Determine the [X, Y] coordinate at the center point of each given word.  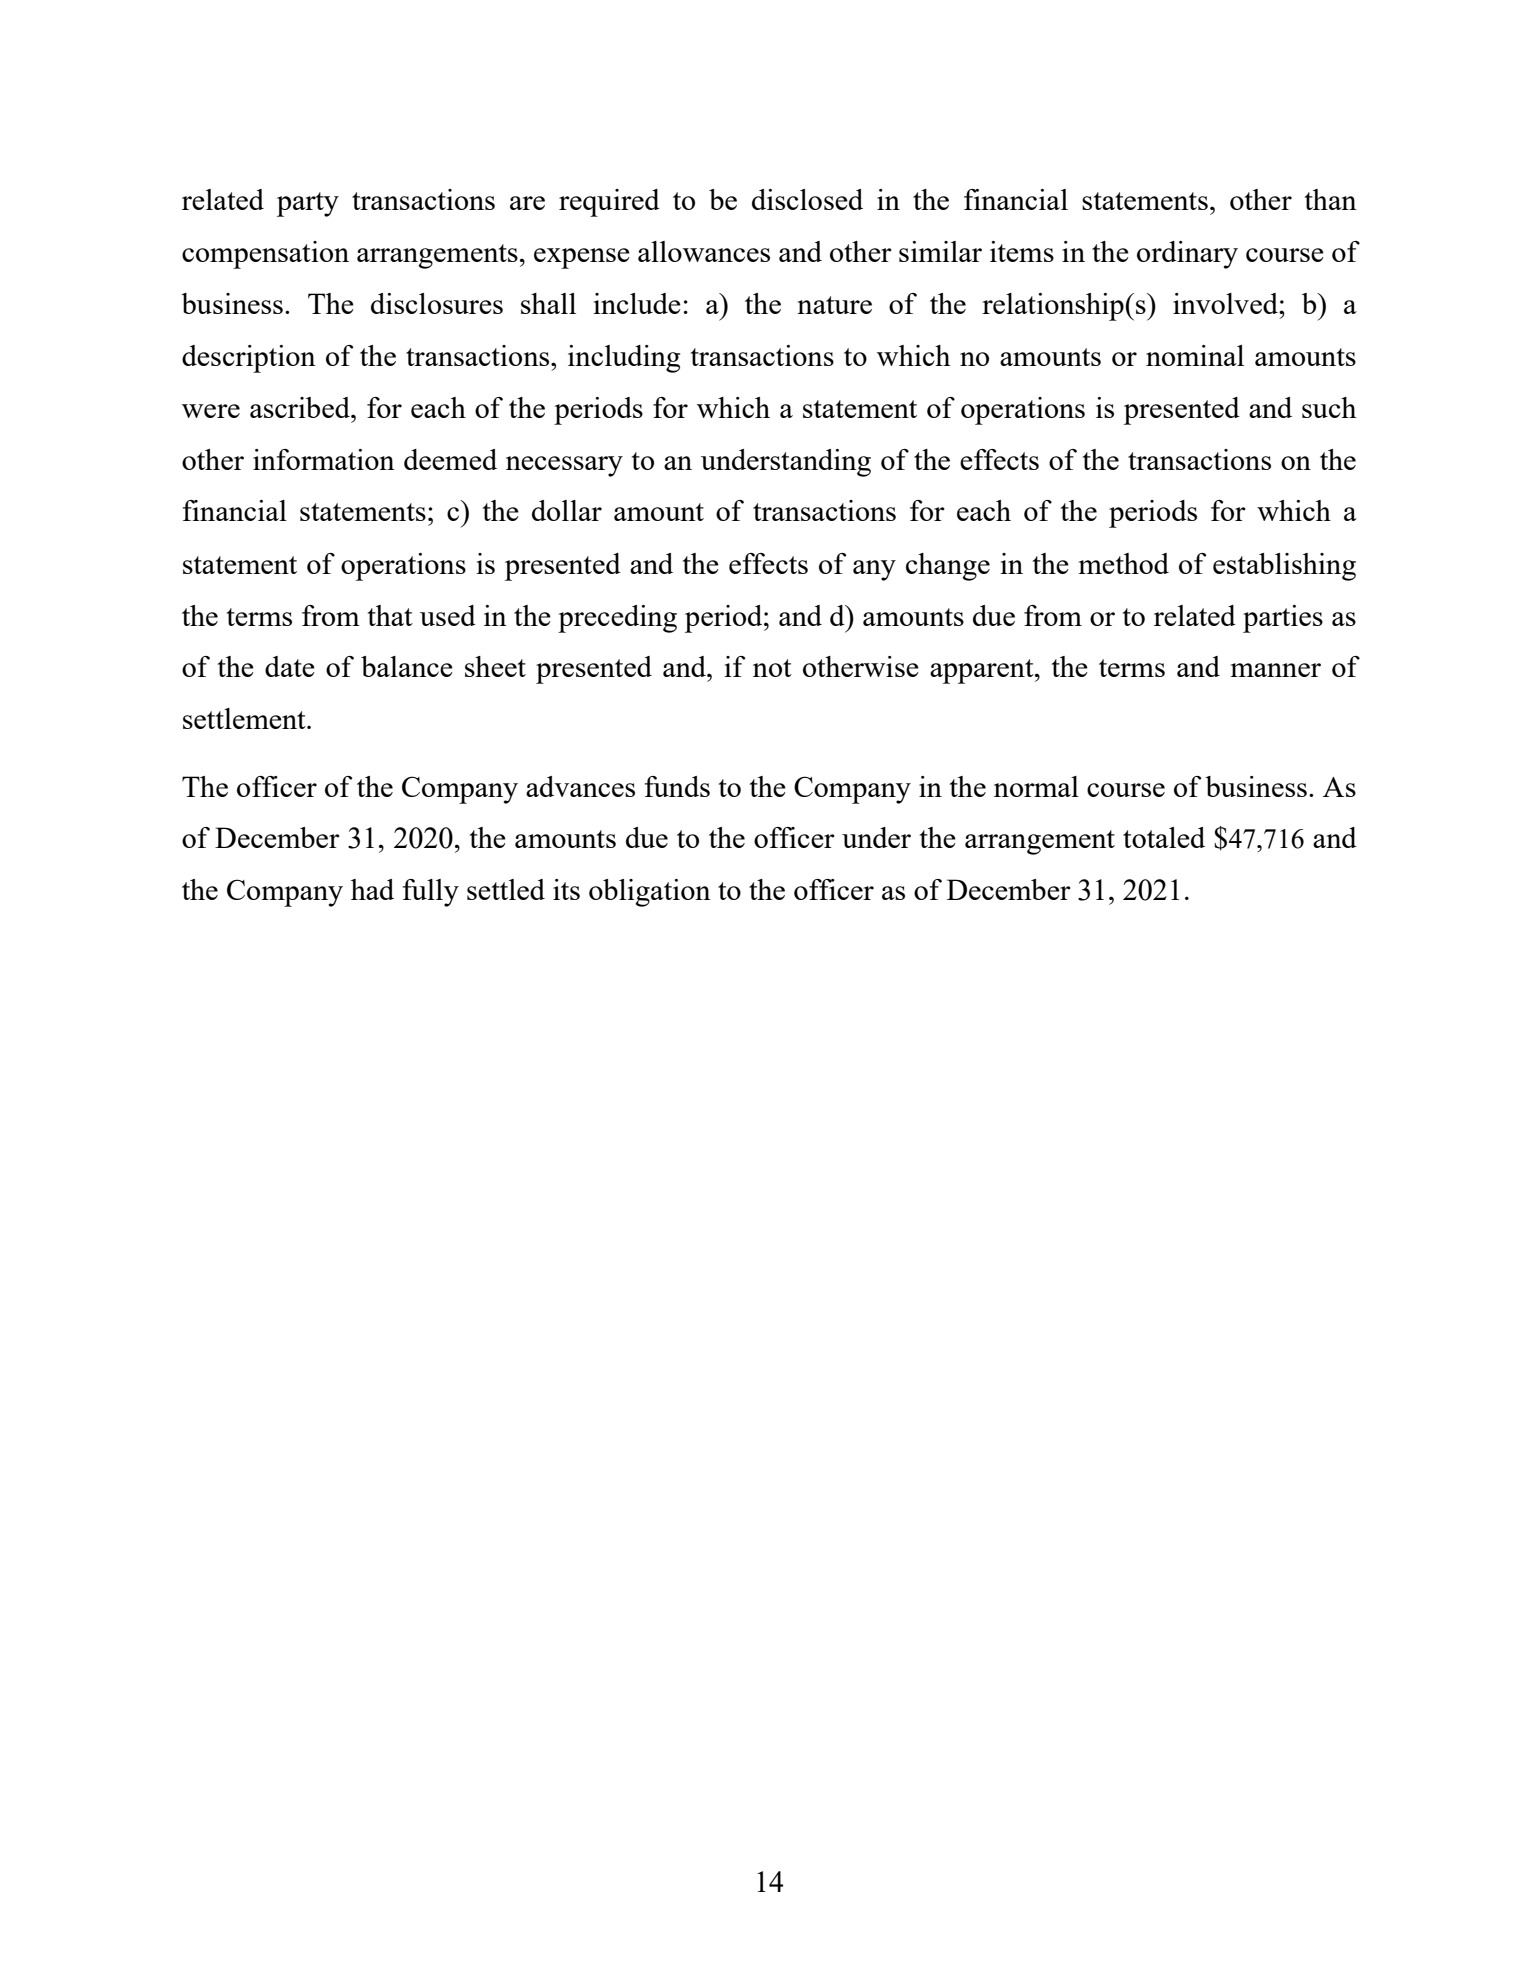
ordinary [1187, 255]
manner [1276, 670]
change [948, 567]
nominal [1195, 355]
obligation [650, 893]
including [624, 359]
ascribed [301, 407]
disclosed [807, 199]
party [308, 204]
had [372, 889]
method [1124, 563]
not [772, 668]
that [390, 615]
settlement [245, 718]
